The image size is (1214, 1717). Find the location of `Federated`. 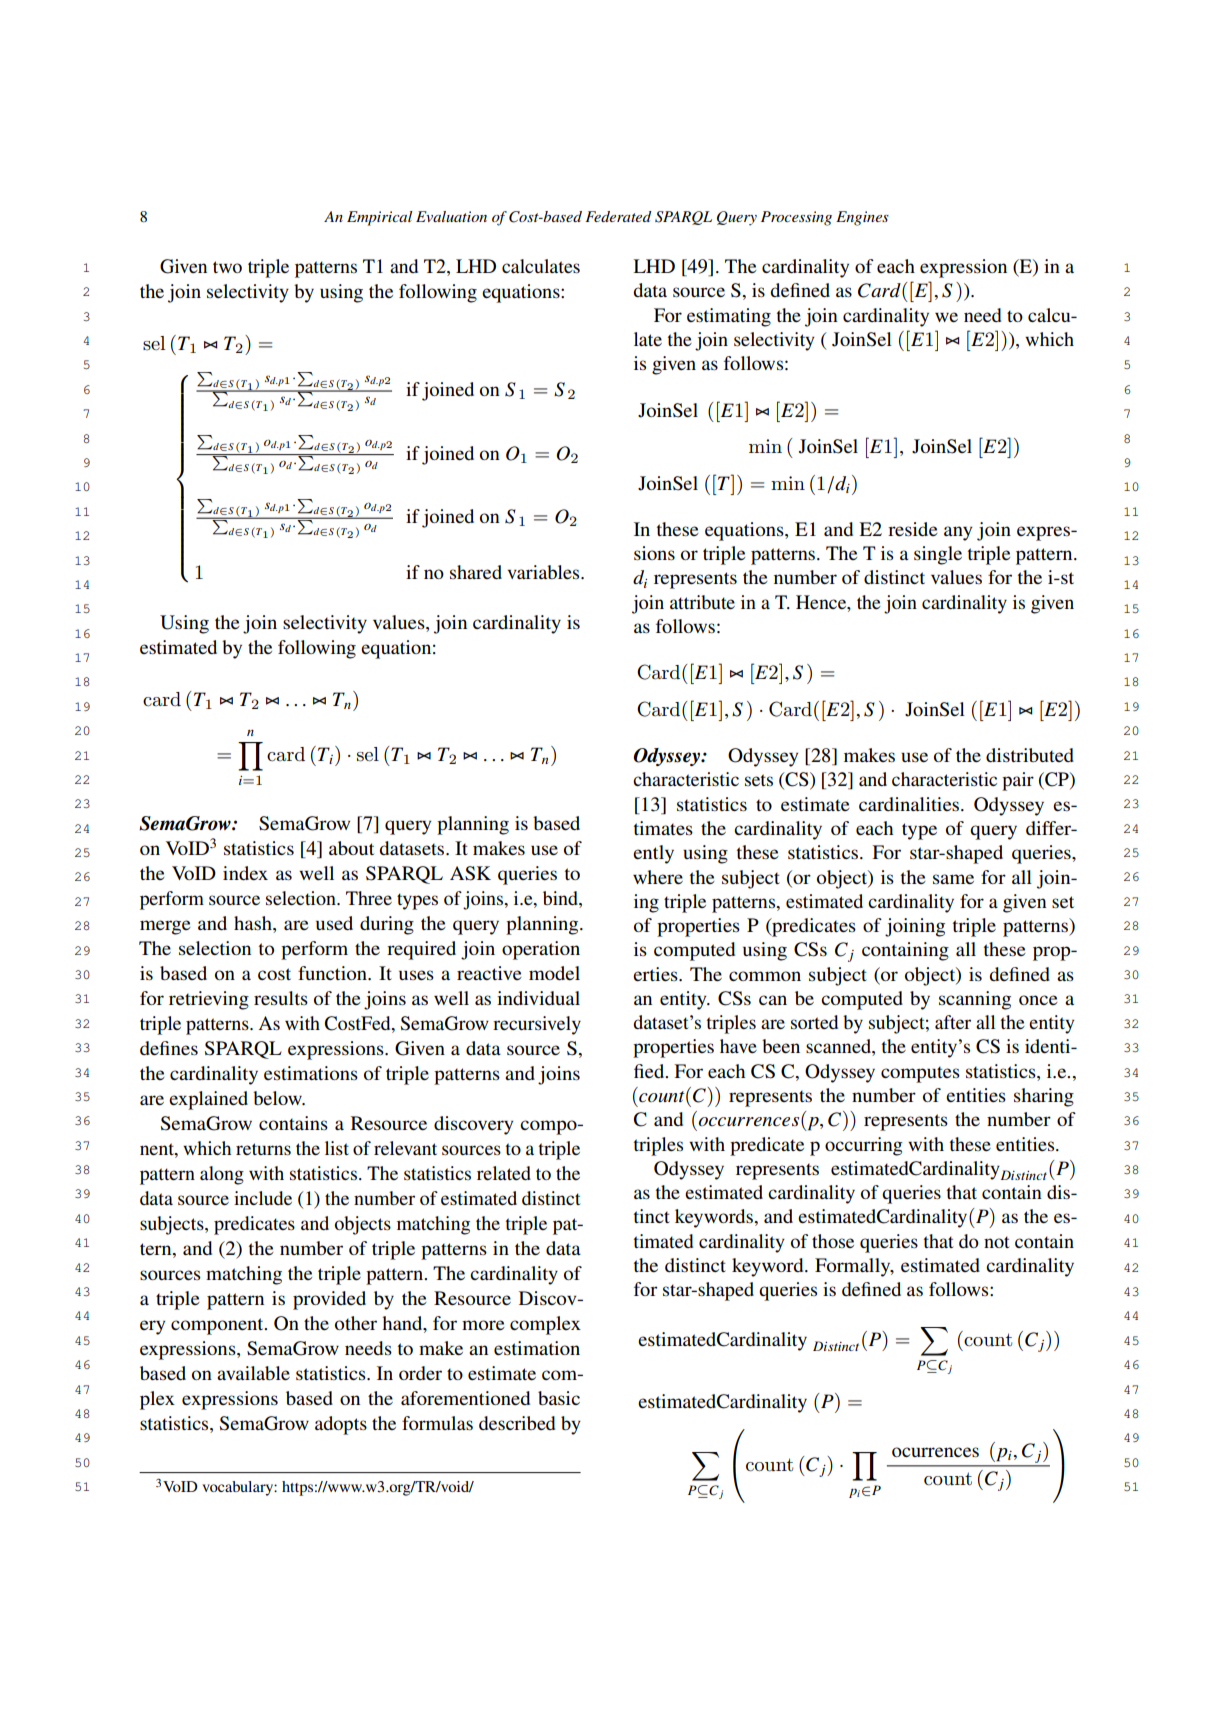

Federated is located at coordinates (618, 216).
